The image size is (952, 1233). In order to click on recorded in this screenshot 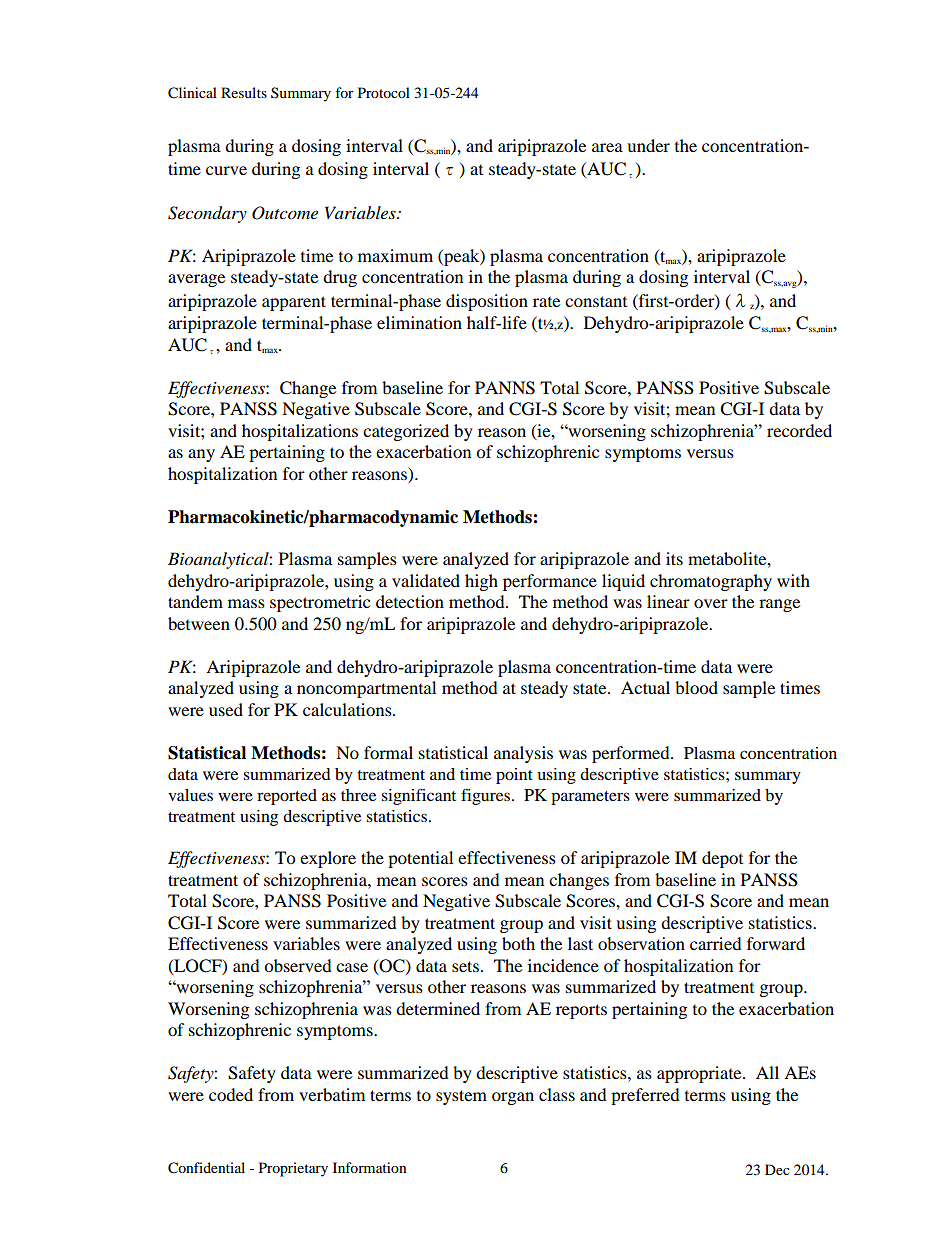, I will do `click(799, 430)`.
